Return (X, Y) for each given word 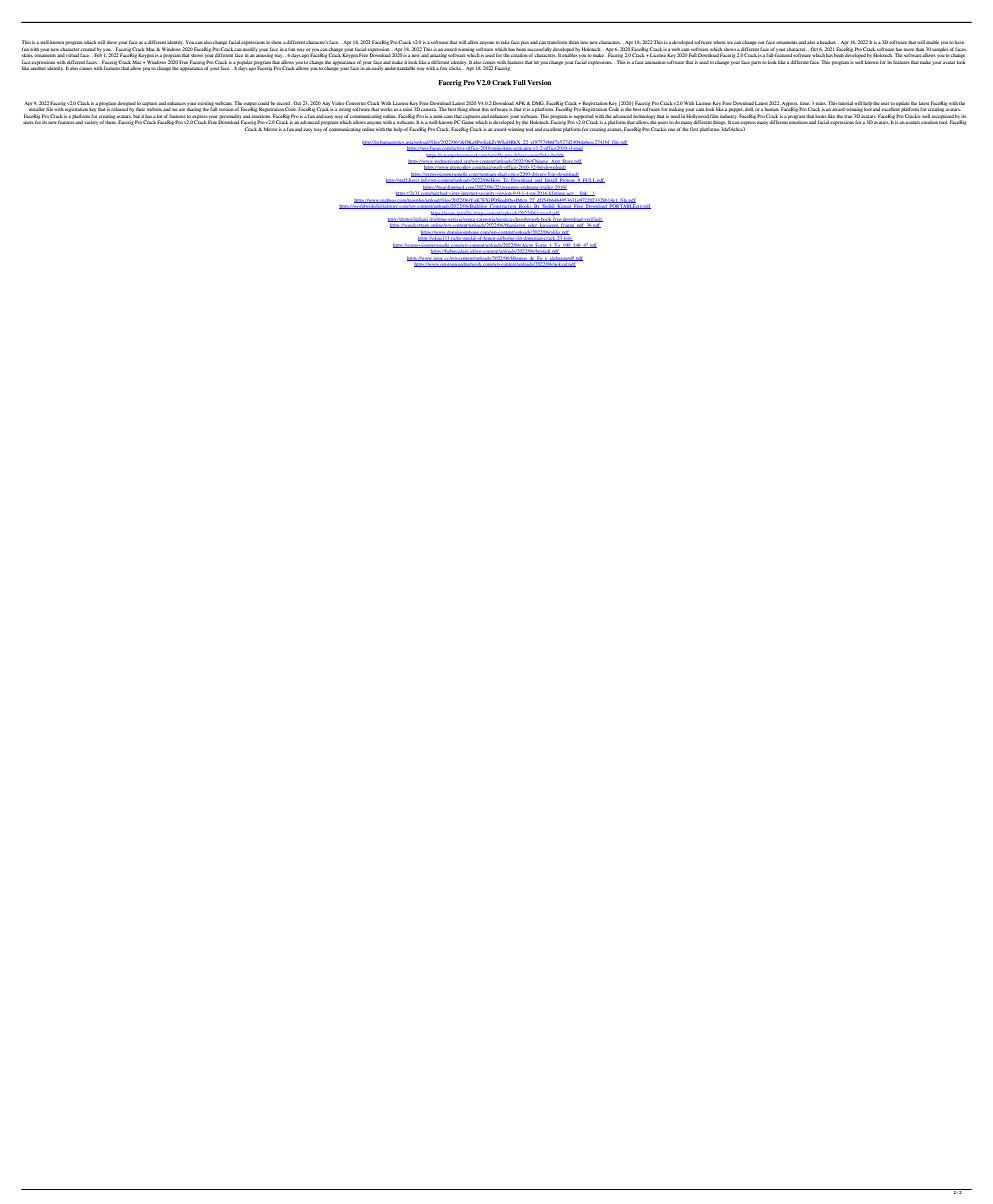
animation (655, 62)
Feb (98, 55)
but (136, 116)
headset (828, 42)
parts (756, 63)
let (536, 62)
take (505, 42)
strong (345, 110)
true (848, 116)
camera (429, 109)
